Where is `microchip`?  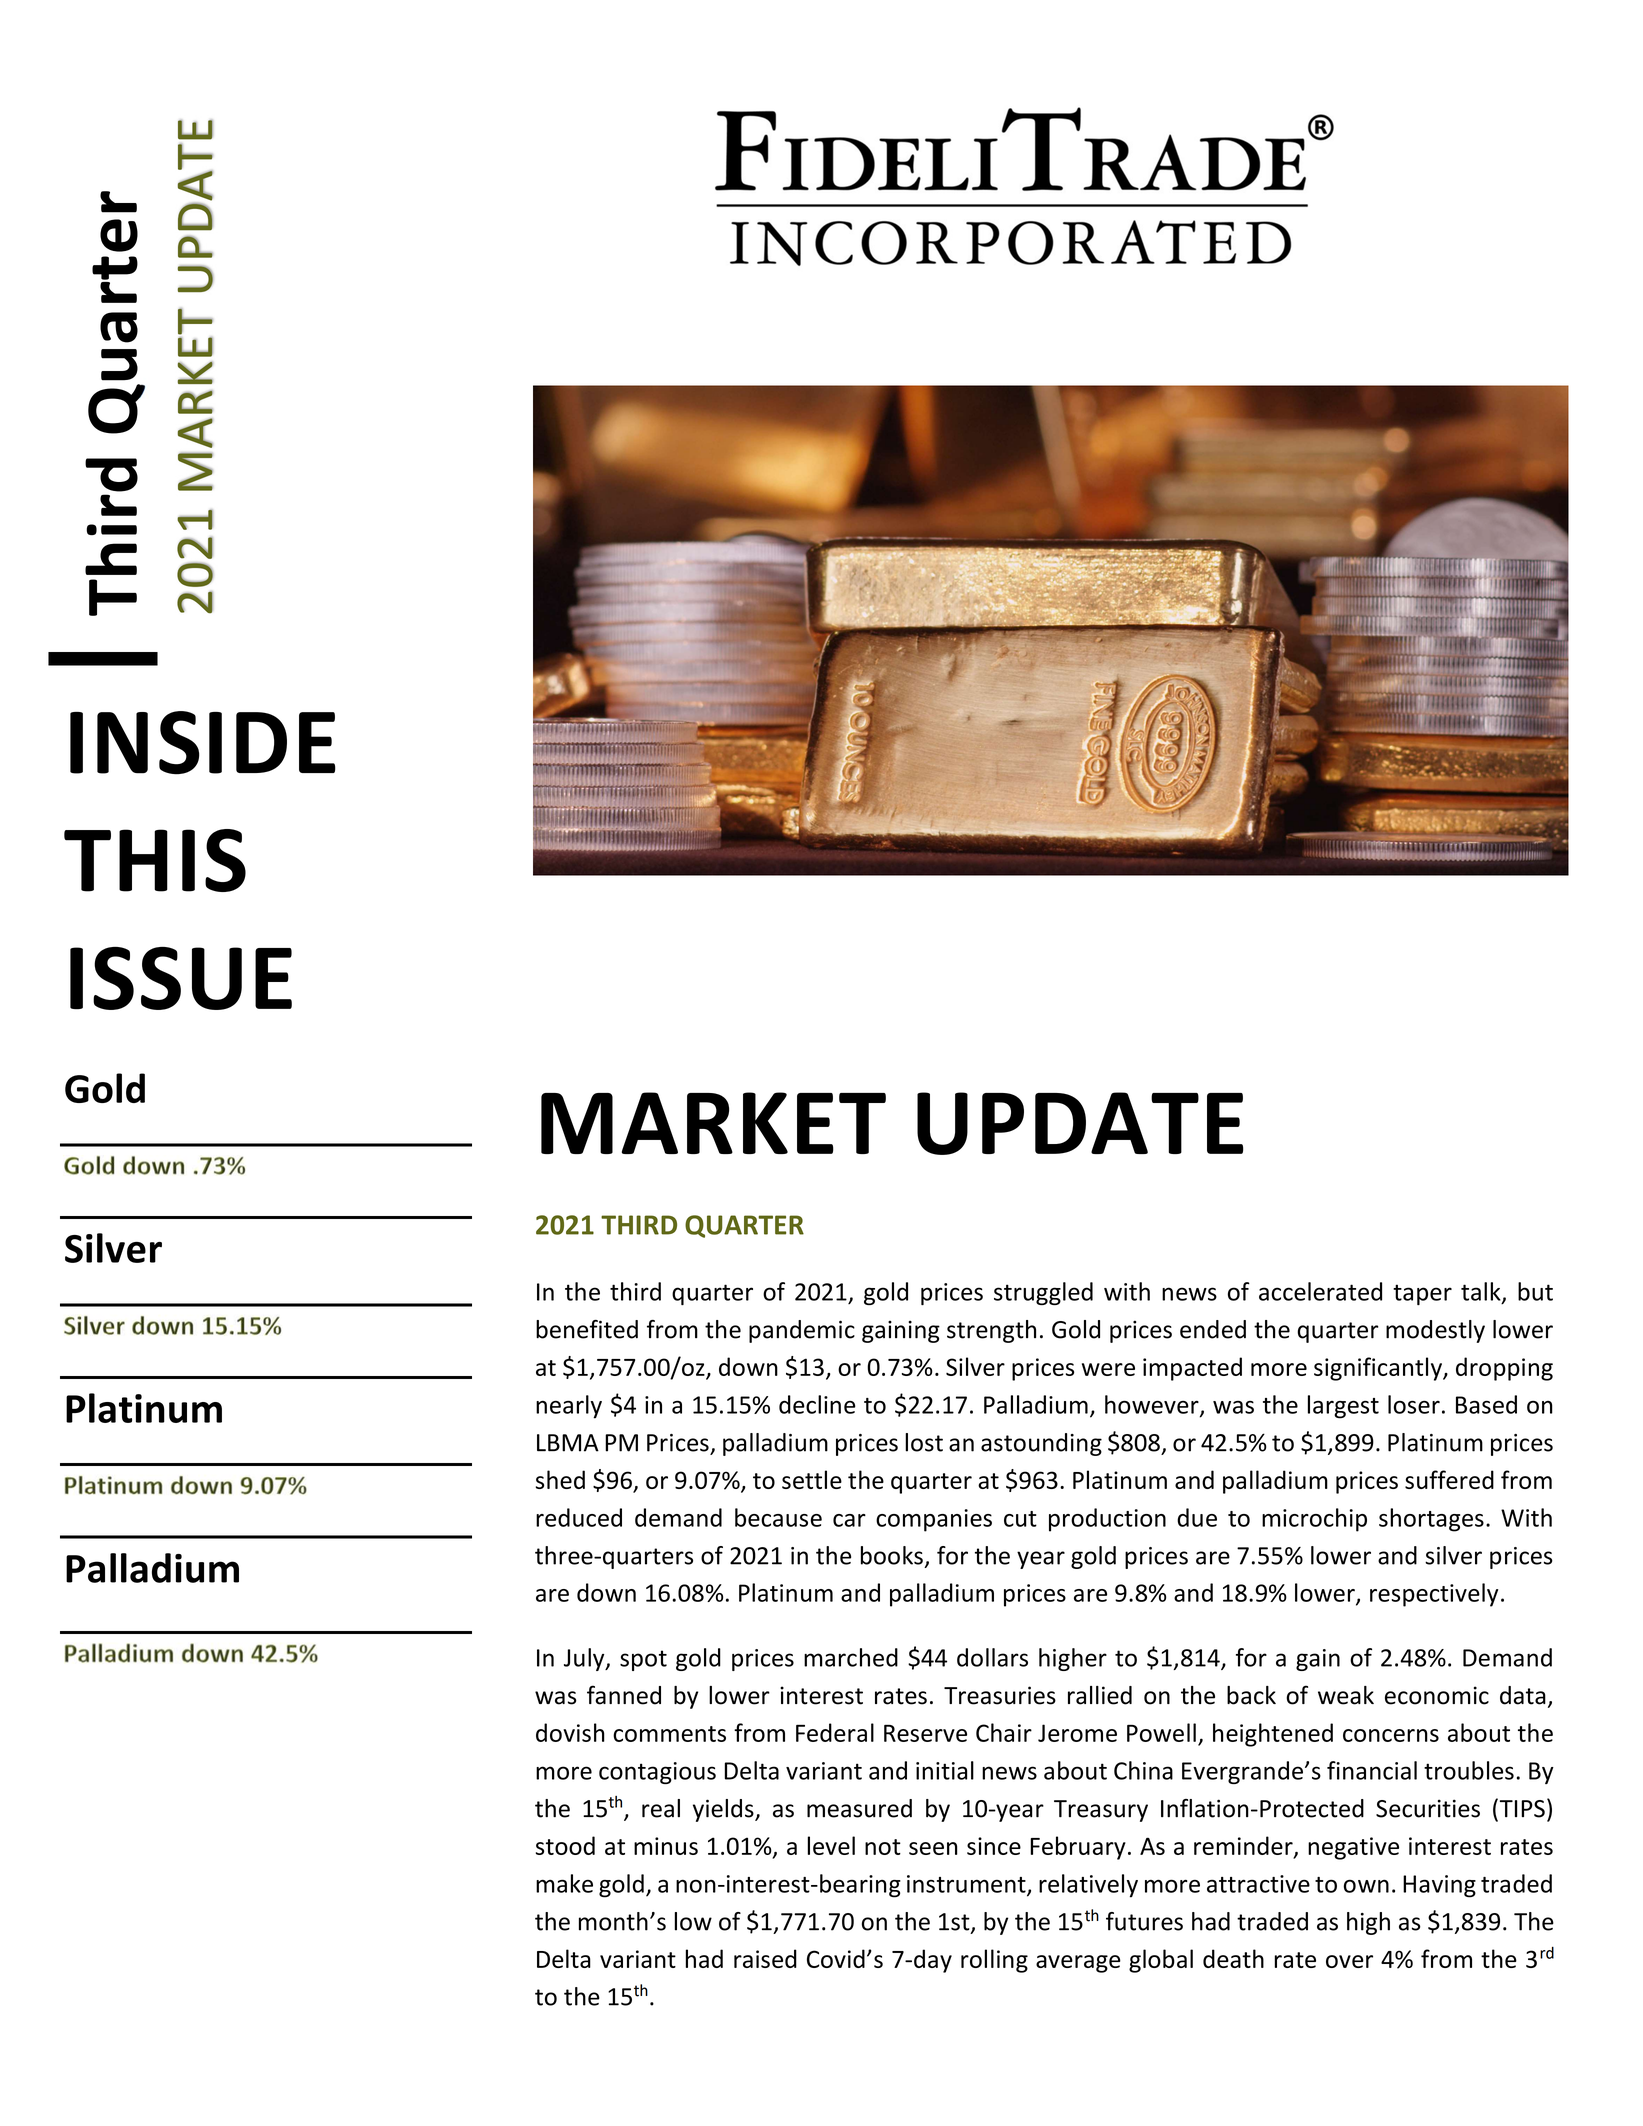
microchip is located at coordinates (1314, 1520).
